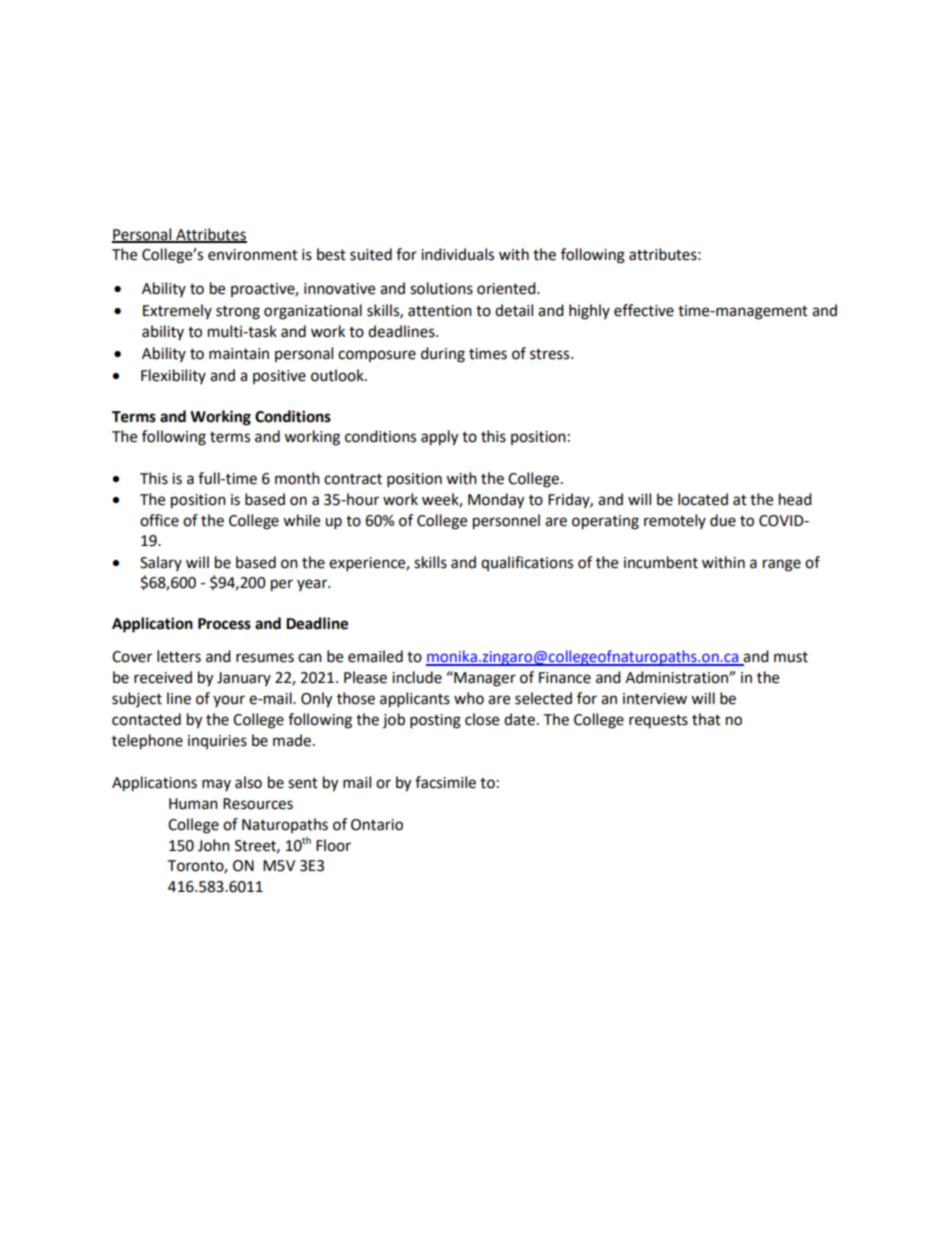 This screenshot has width=952, height=1233. Describe the element at coordinates (214, 845) in the screenshot. I see `John` at that location.
